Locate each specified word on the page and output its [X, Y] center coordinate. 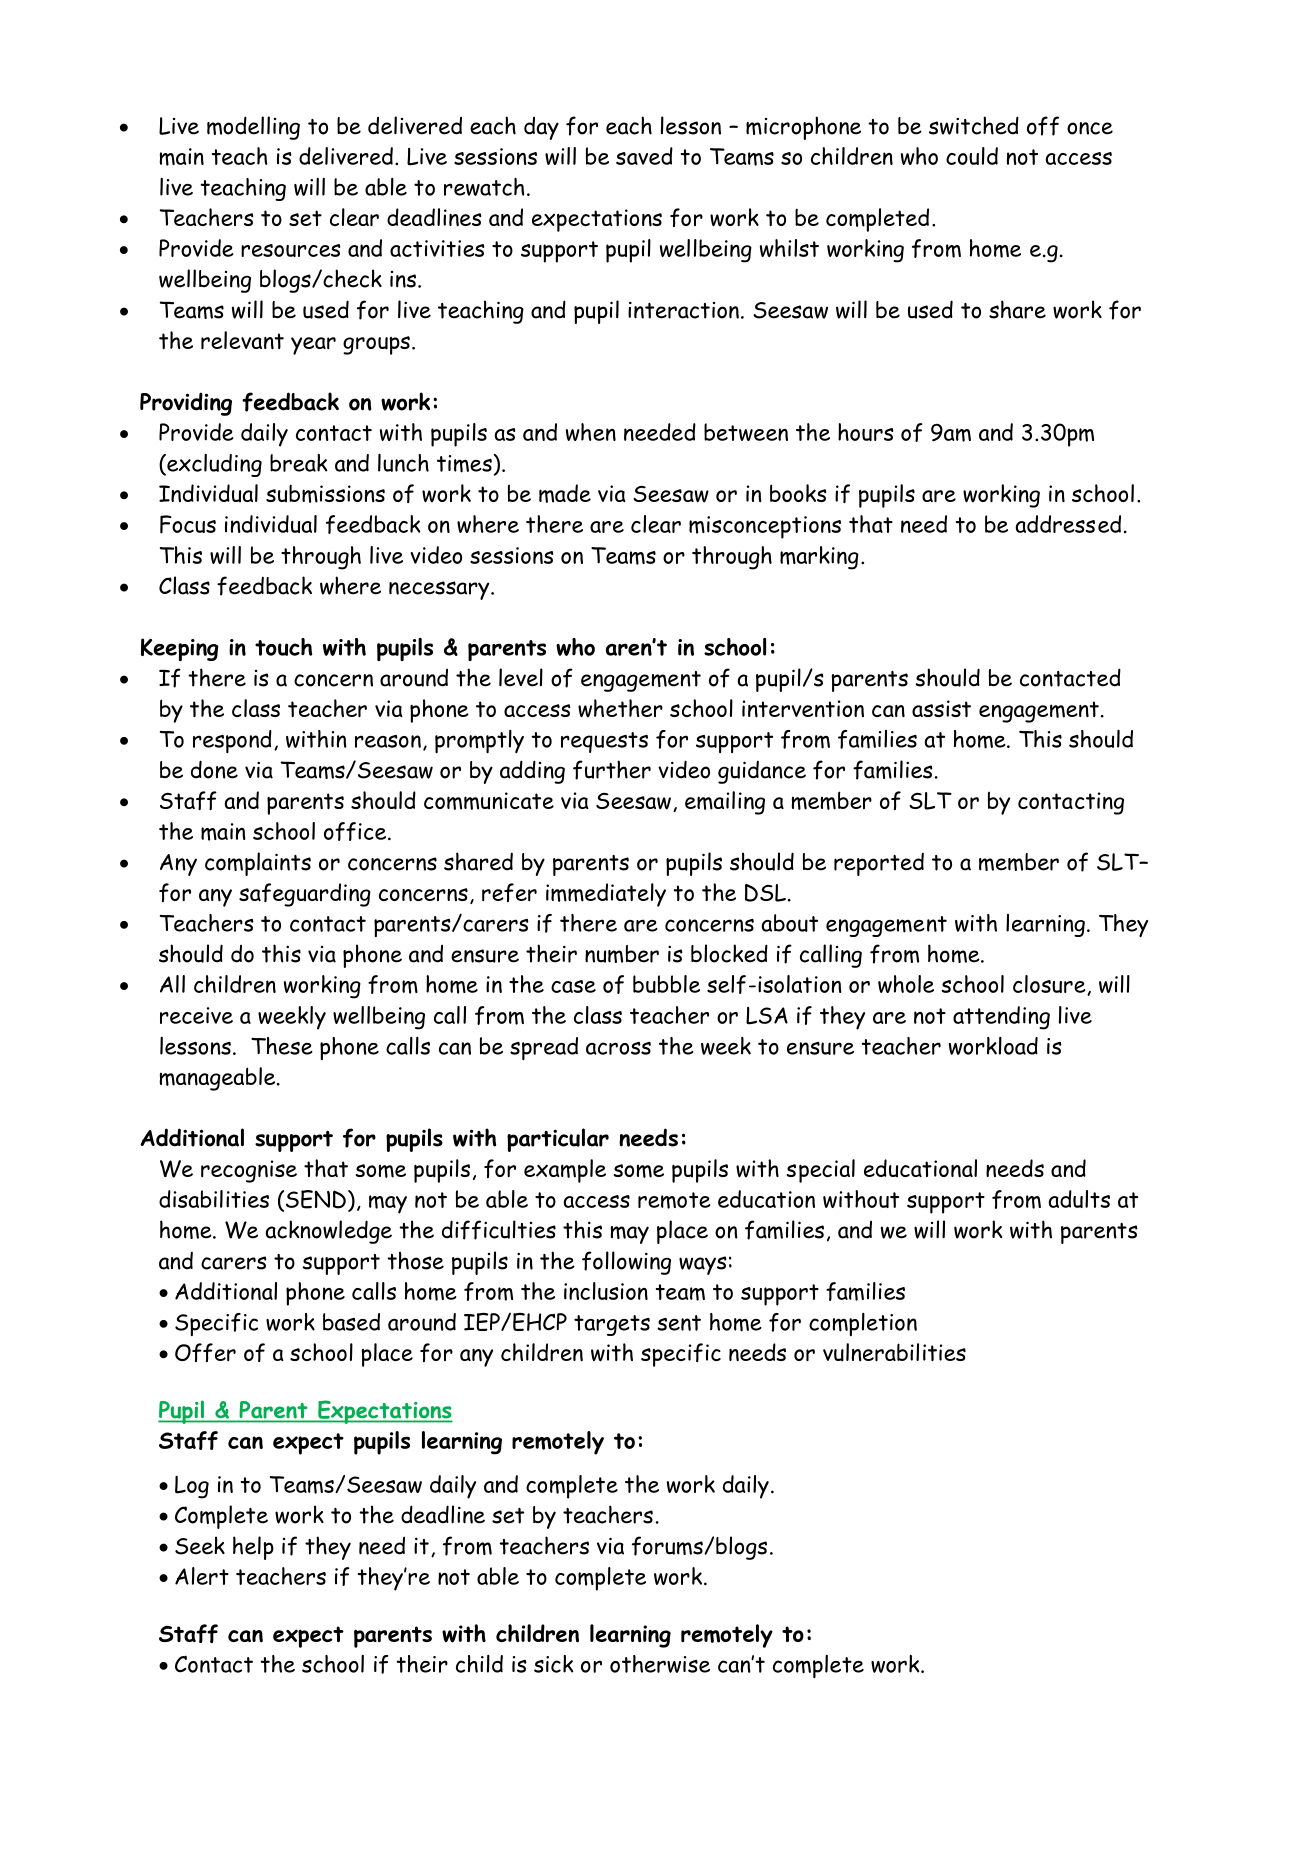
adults [1079, 1199]
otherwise [660, 1664]
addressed [1068, 524]
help [253, 1548]
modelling [253, 128]
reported [879, 864]
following [626, 1263]
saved [644, 156]
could [972, 156]
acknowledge [329, 1232]
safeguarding [305, 895]
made [565, 493]
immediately [606, 895]
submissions [325, 493]
